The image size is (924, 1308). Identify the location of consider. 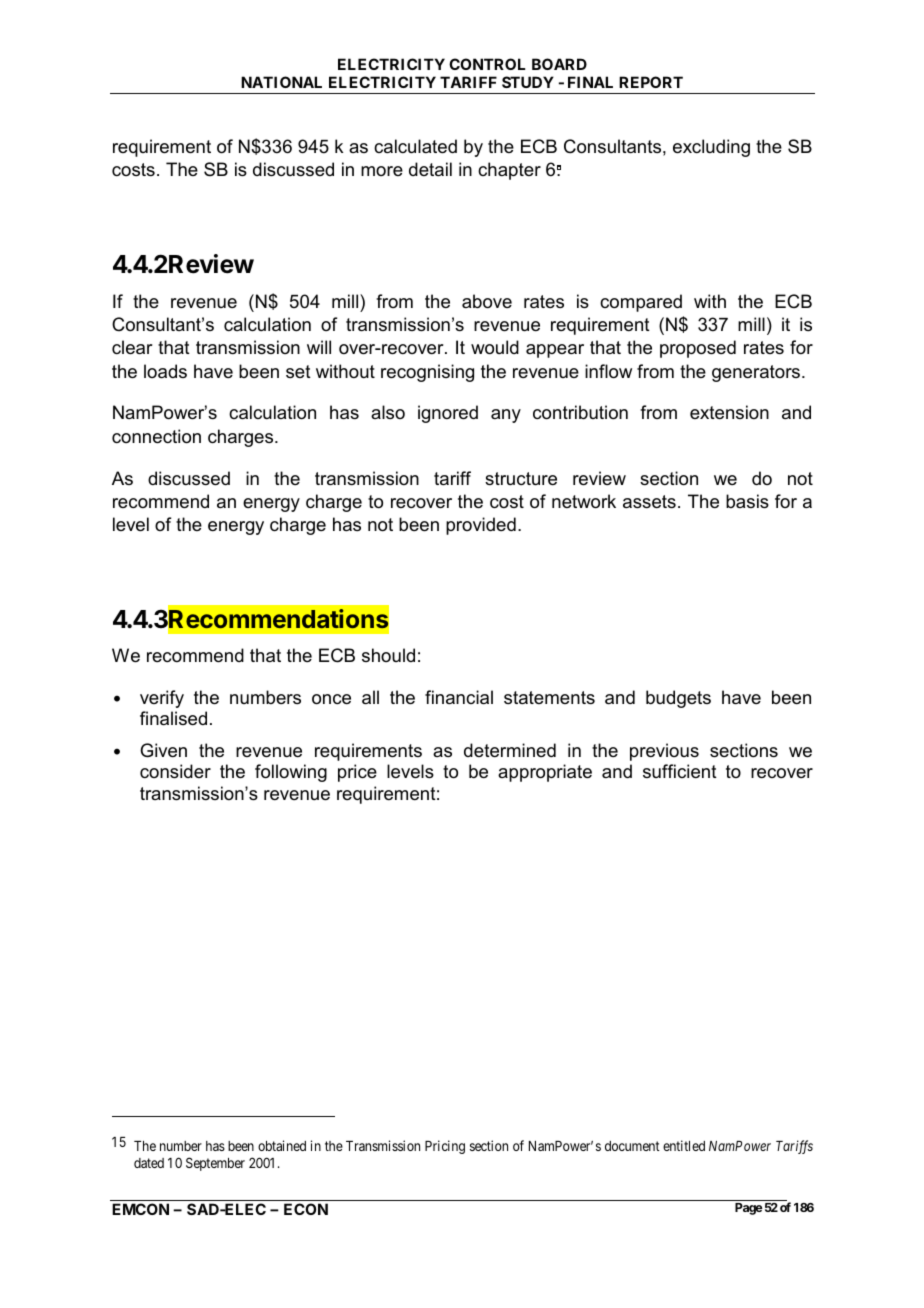
(175, 771).
